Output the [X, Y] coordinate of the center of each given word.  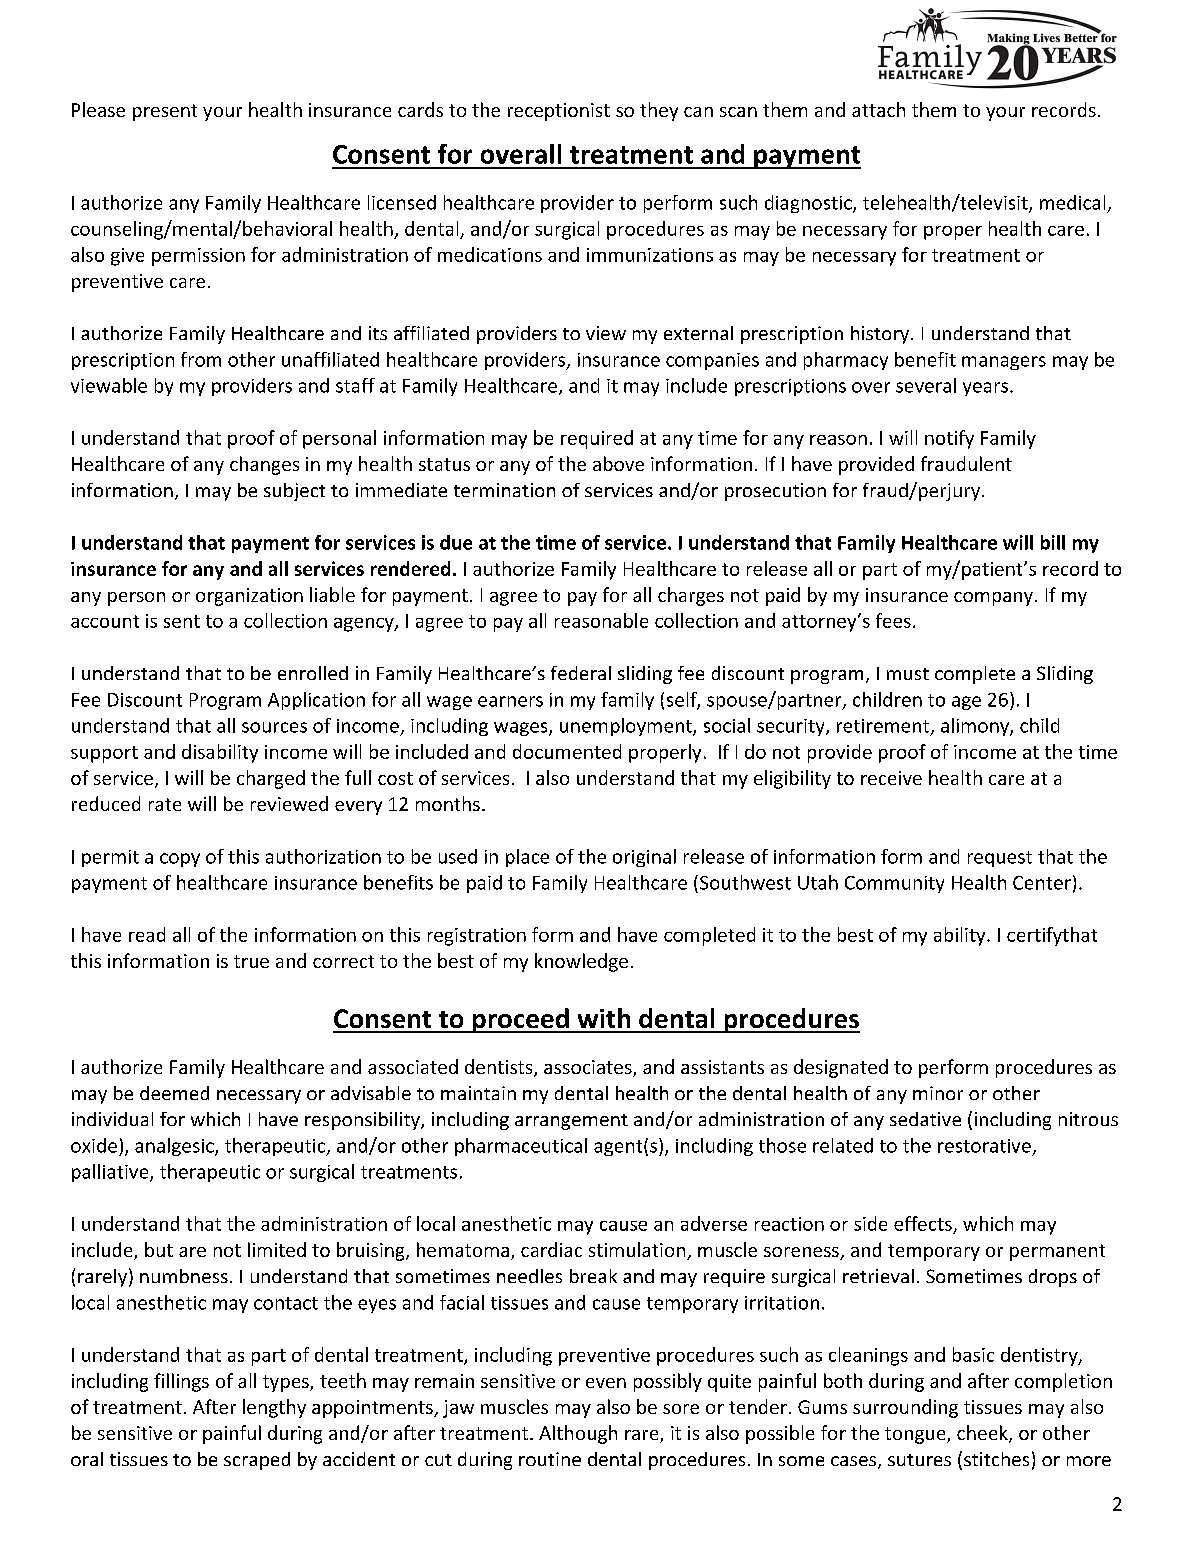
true [251, 961]
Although [578, 1434]
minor [938, 1093]
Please [98, 109]
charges [691, 596]
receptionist [559, 112]
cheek [983, 1434]
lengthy [274, 1408]
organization [249, 597]
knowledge [581, 962]
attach [878, 109]
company [993, 599]
